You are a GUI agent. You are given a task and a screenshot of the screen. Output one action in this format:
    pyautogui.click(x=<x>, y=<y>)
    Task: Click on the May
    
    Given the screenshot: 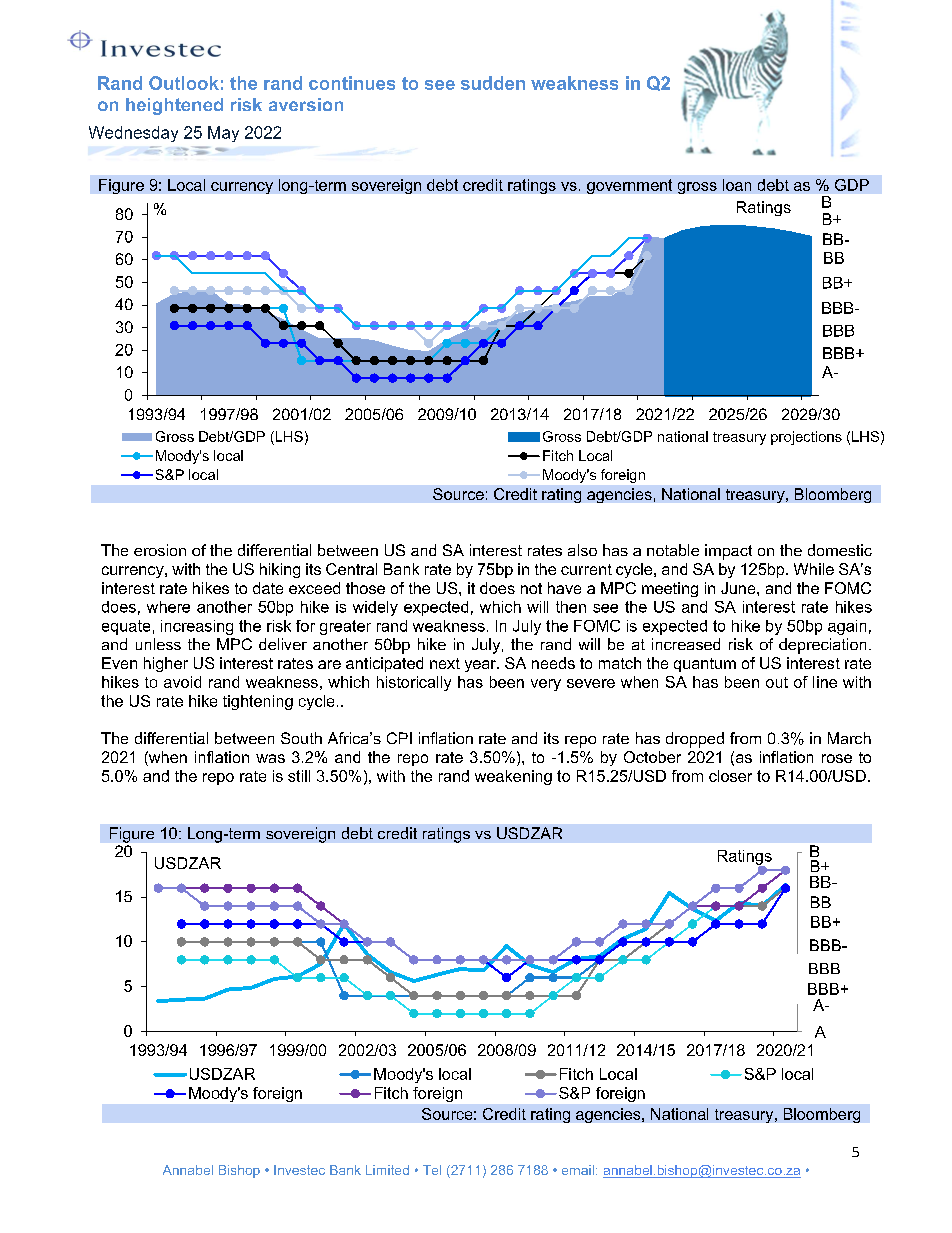 What is the action you would take?
    pyautogui.click(x=223, y=134)
